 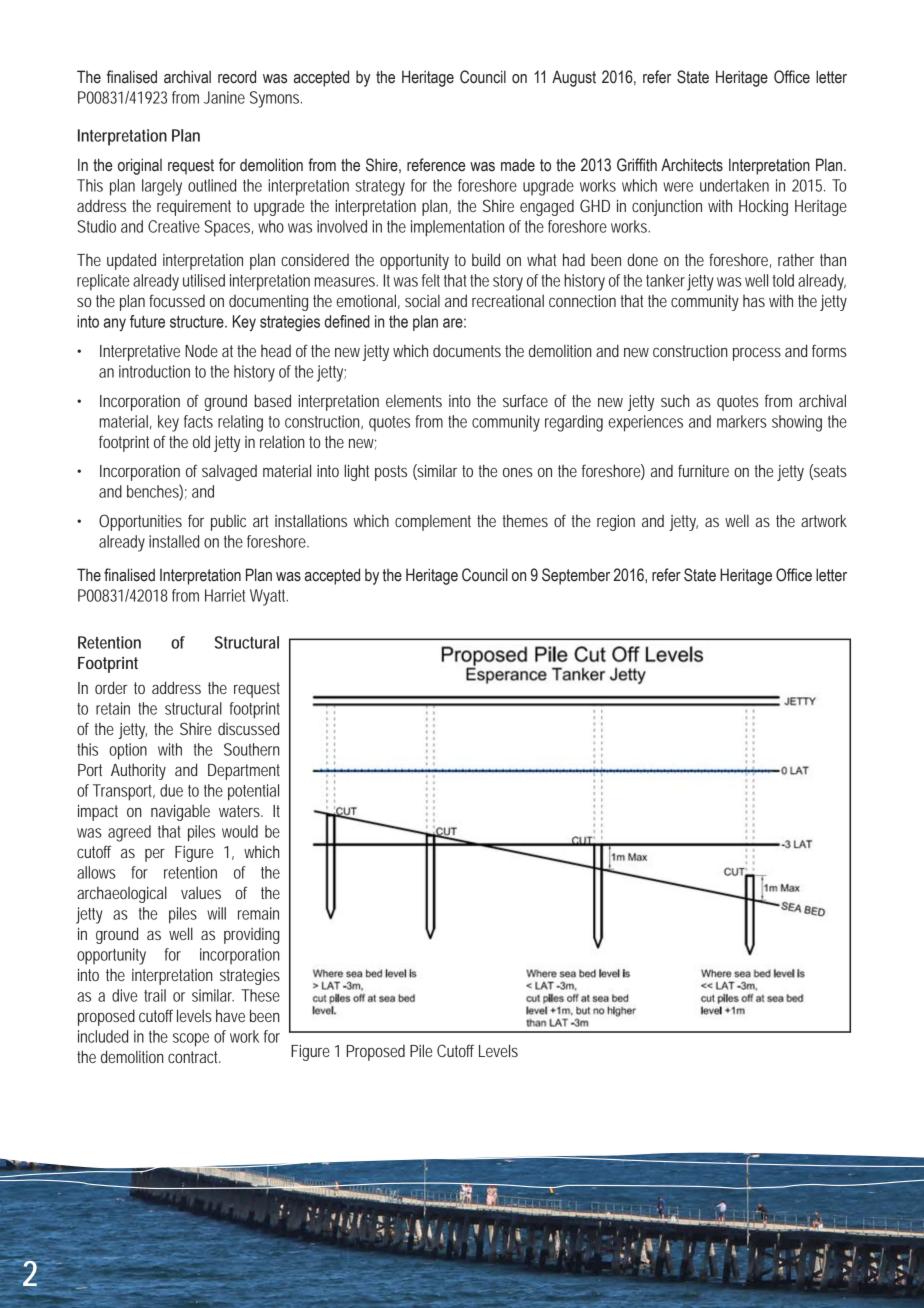 I want to click on elements, so click(x=414, y=401).
